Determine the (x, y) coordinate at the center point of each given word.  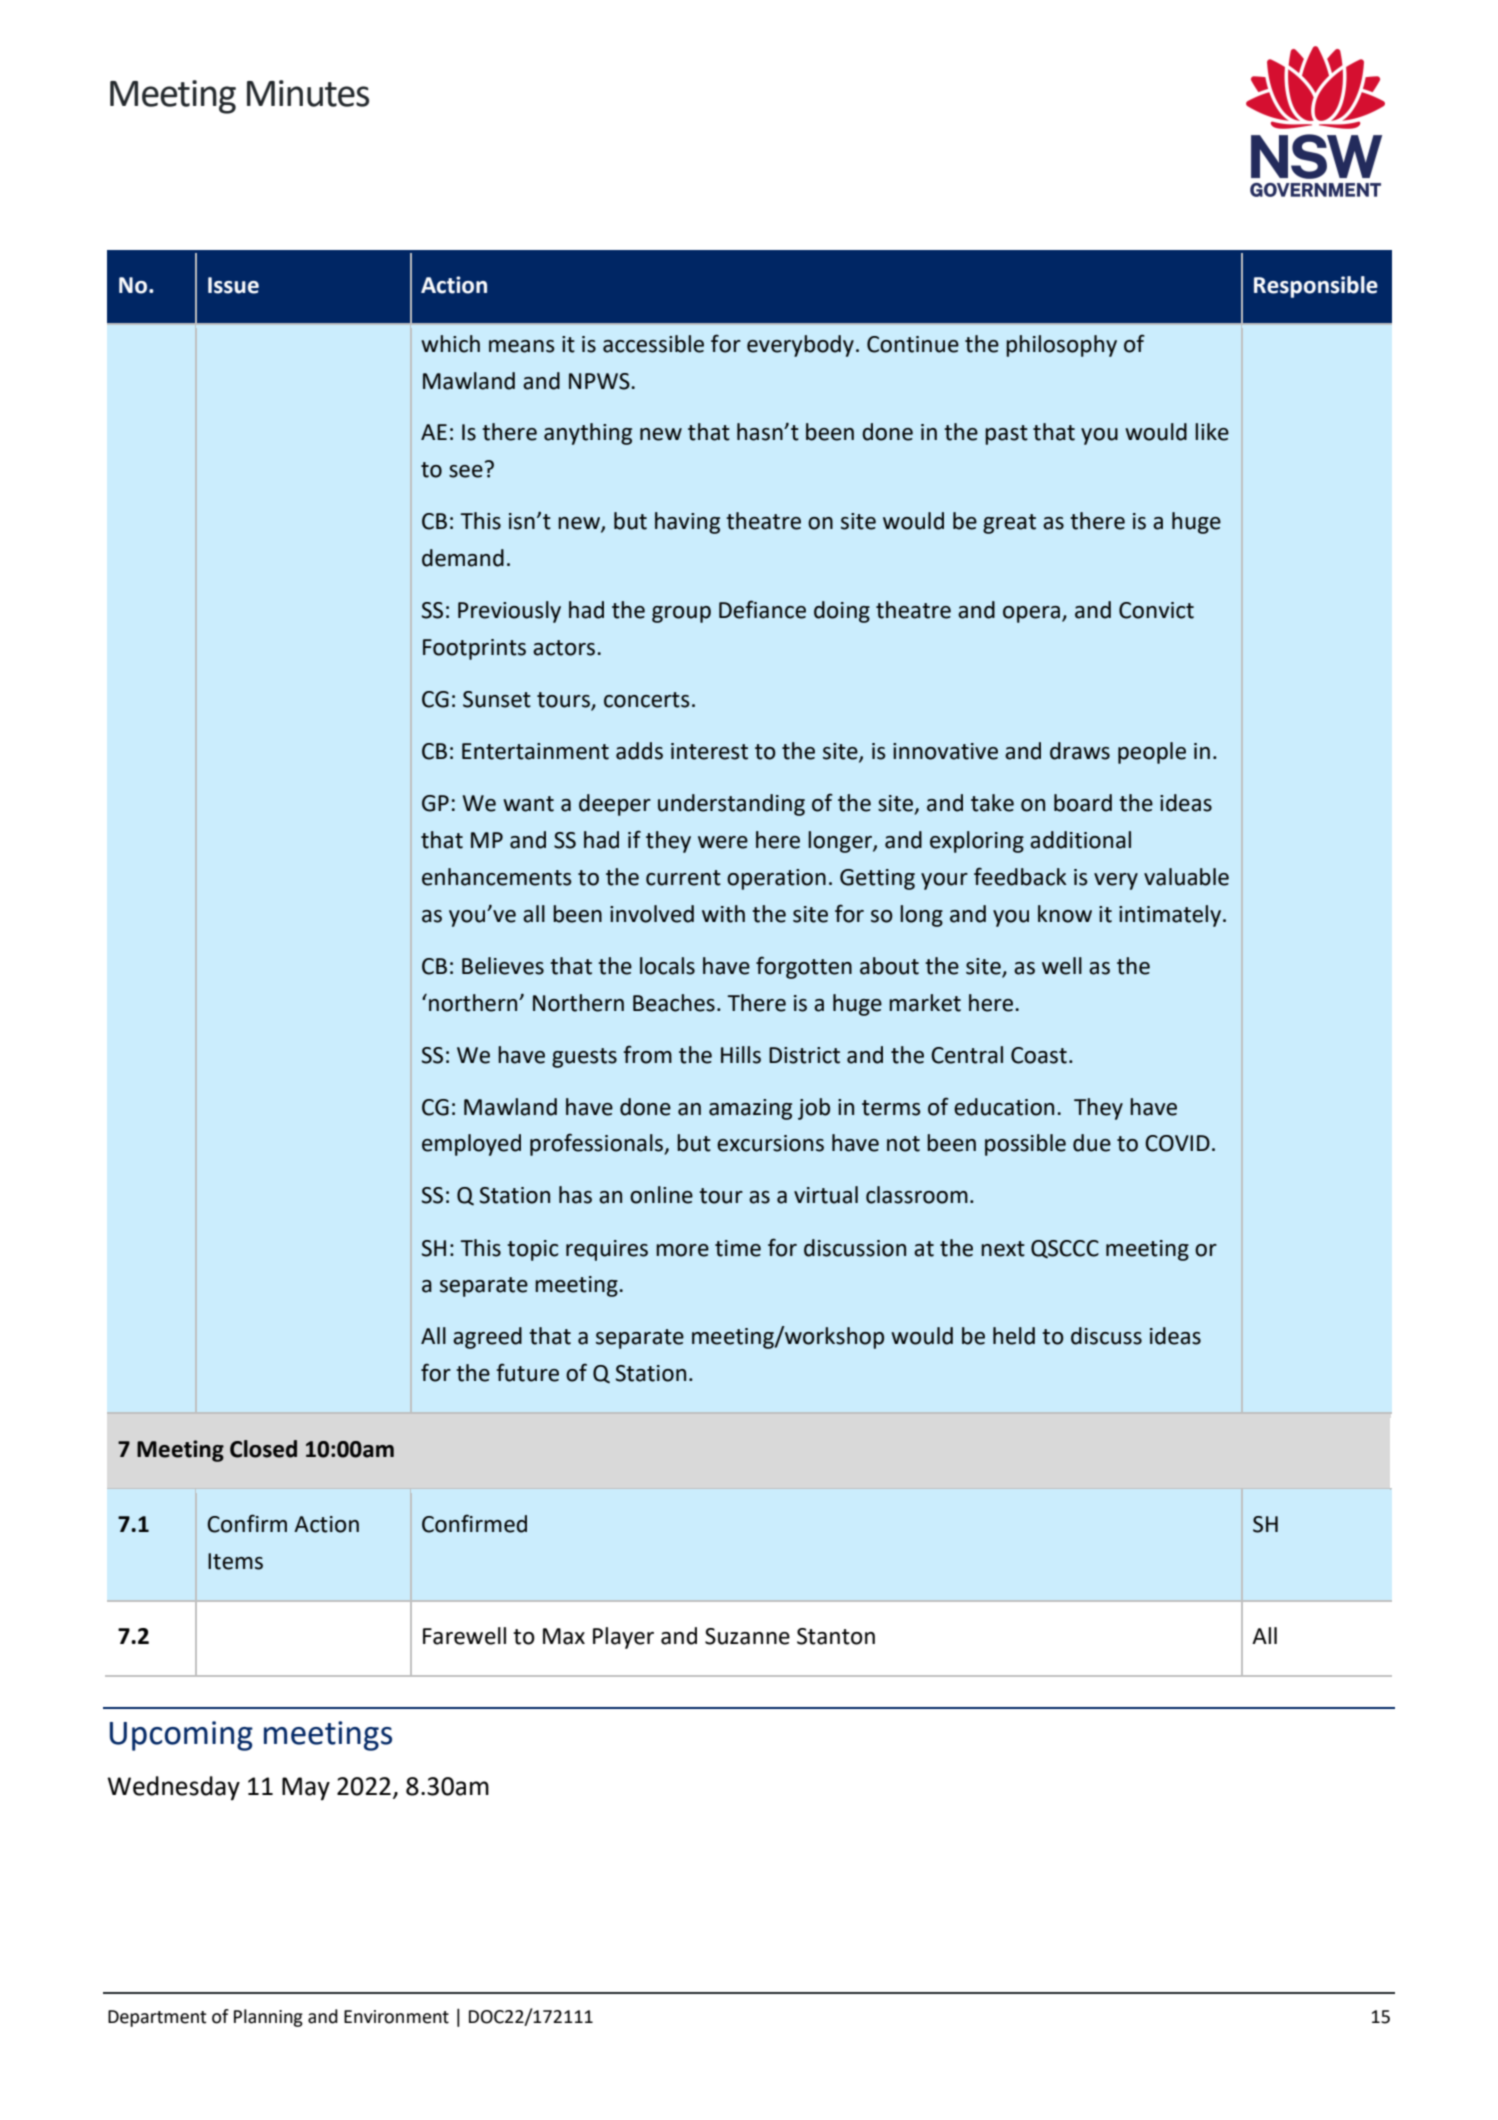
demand (463, 558)
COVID (1177, 1143)
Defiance (762, 609)
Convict (1156, 610)
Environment (396, 2017)
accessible (653, 344)
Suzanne (747, 1636)
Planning (268, 2018)
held (1014, 1336)
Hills (741, 1055)
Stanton (836, 1636)
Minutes (308, 93)
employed (471, 1145)
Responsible (1316, 287)
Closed (263, 1449)
